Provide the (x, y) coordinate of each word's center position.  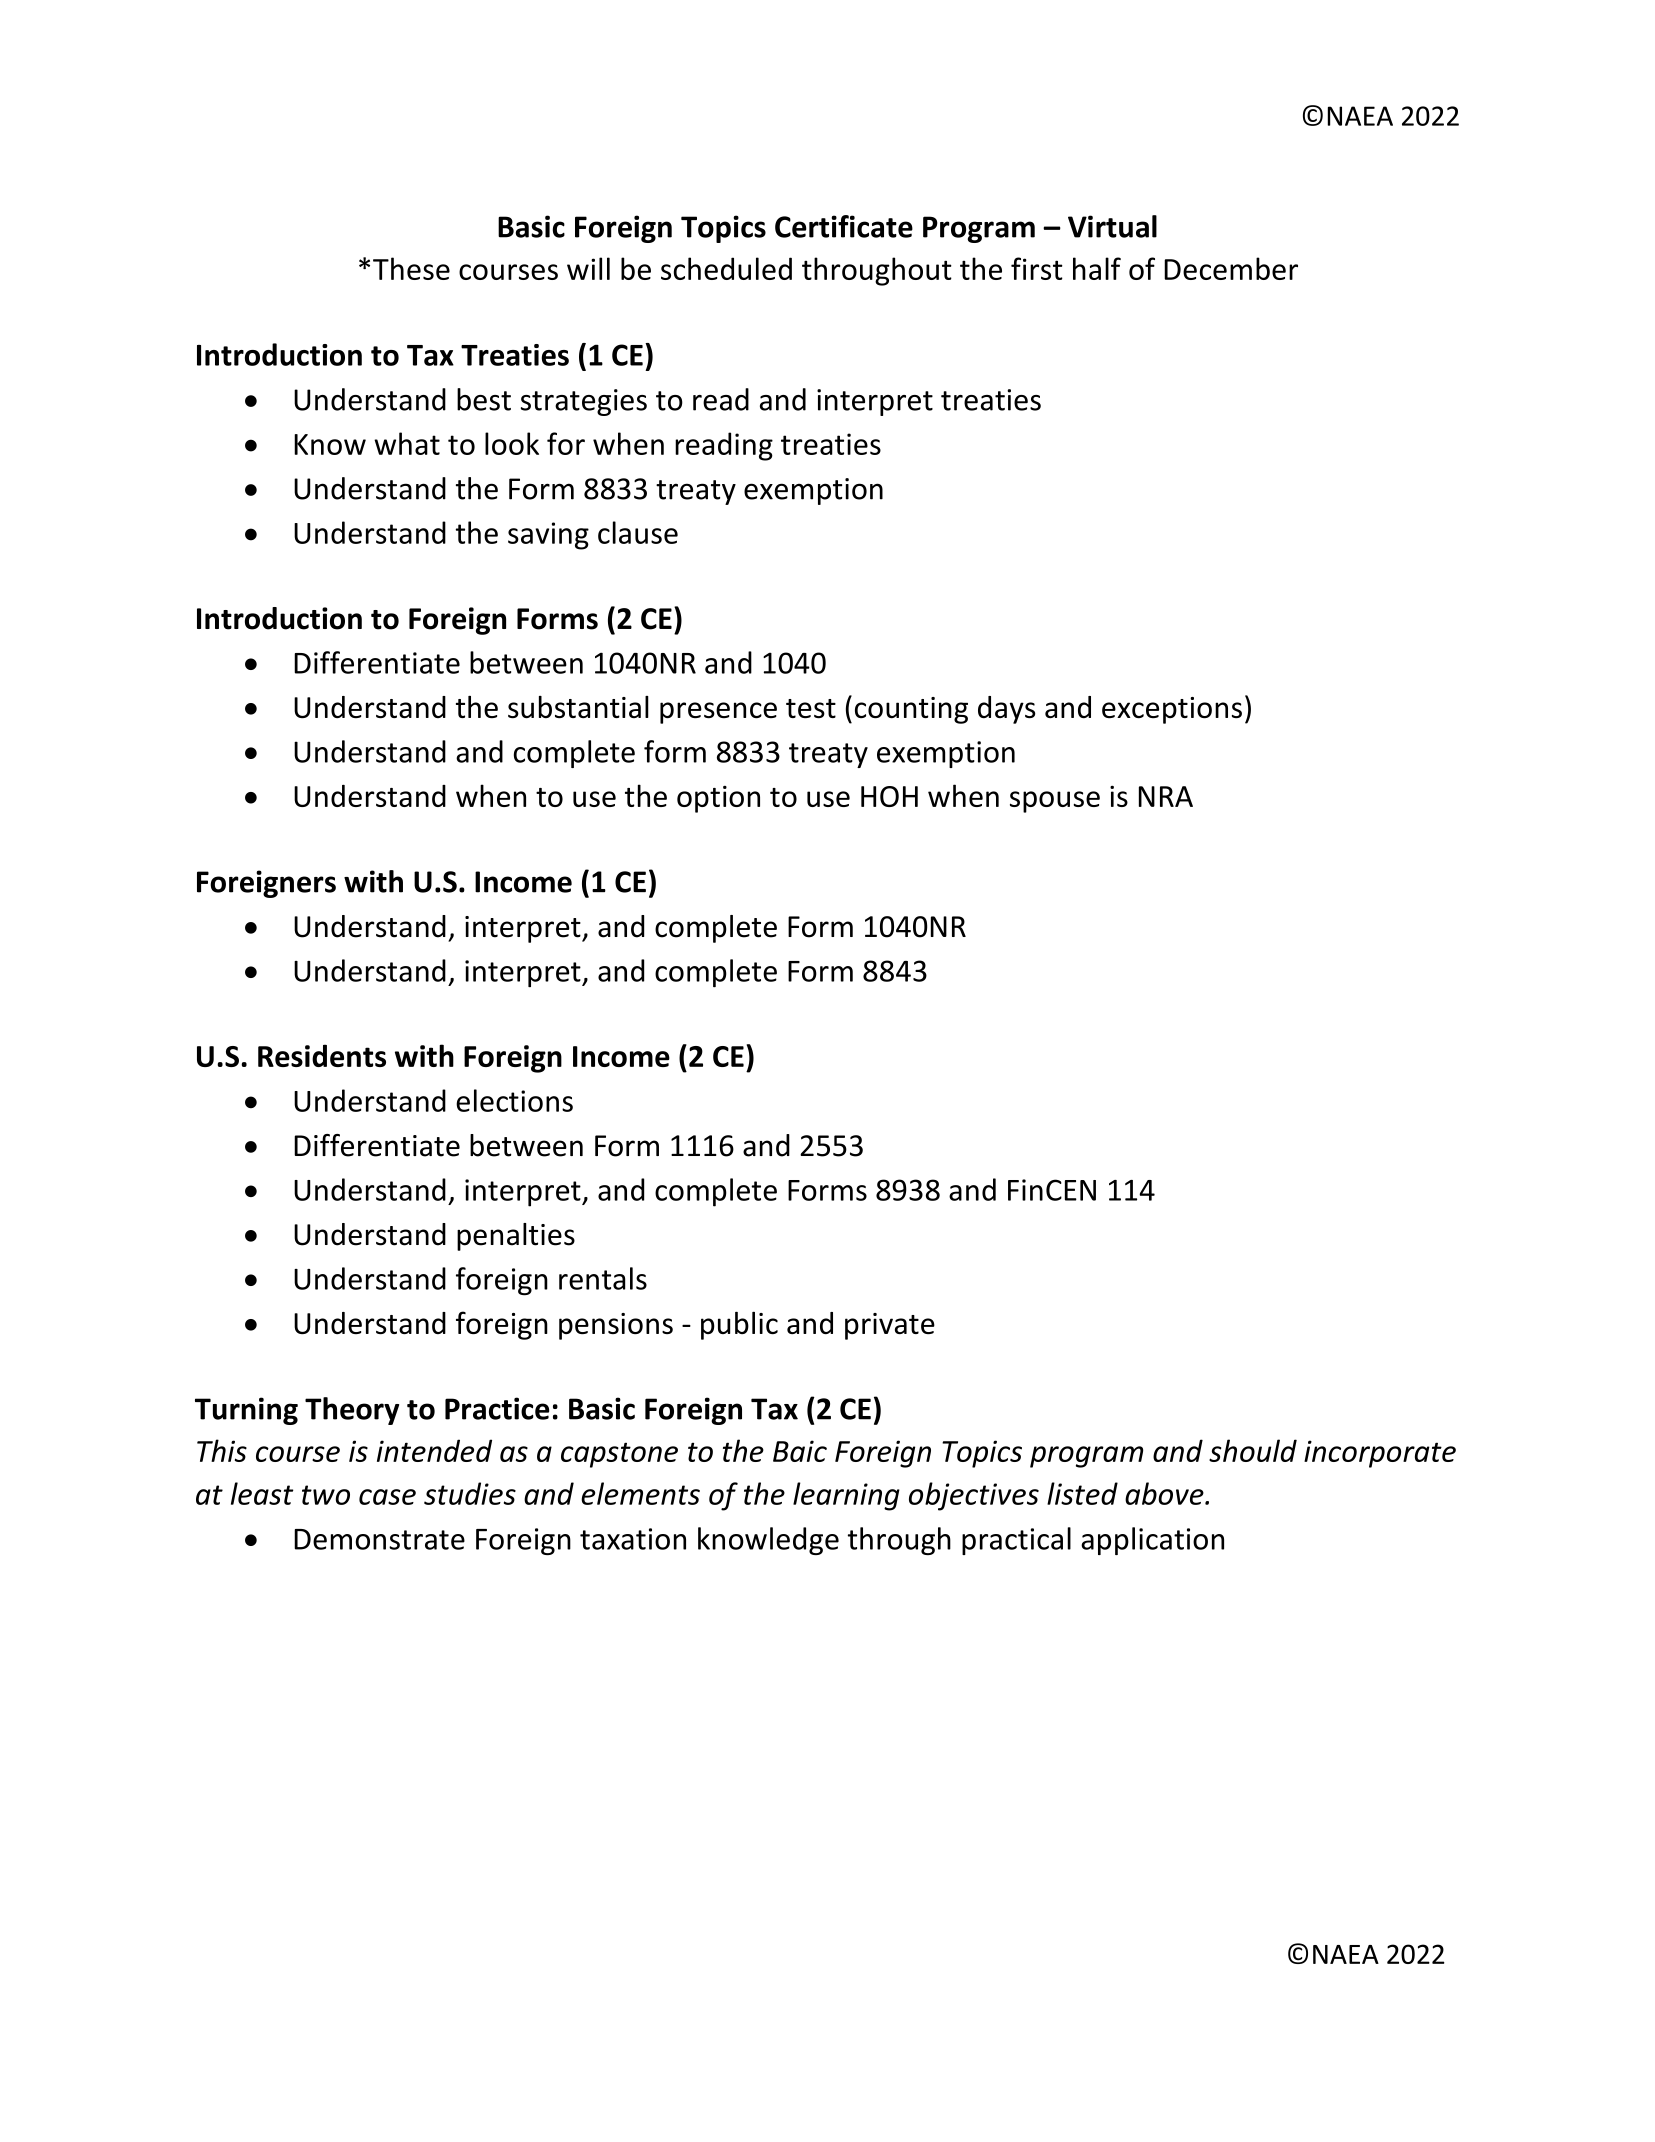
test (811, 708)
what (407, 443)
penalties (516, 1237)
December (1231, 268)
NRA (1166, 796)
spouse (1055, 802)
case (387, 1497)
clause (638, 532)
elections (514, 1100)
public (739, 1326)
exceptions (1172, 710)
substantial (578, 707)
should (1253, 1450)
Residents (322, 1055)
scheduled (726, 268)
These (411, 268)
